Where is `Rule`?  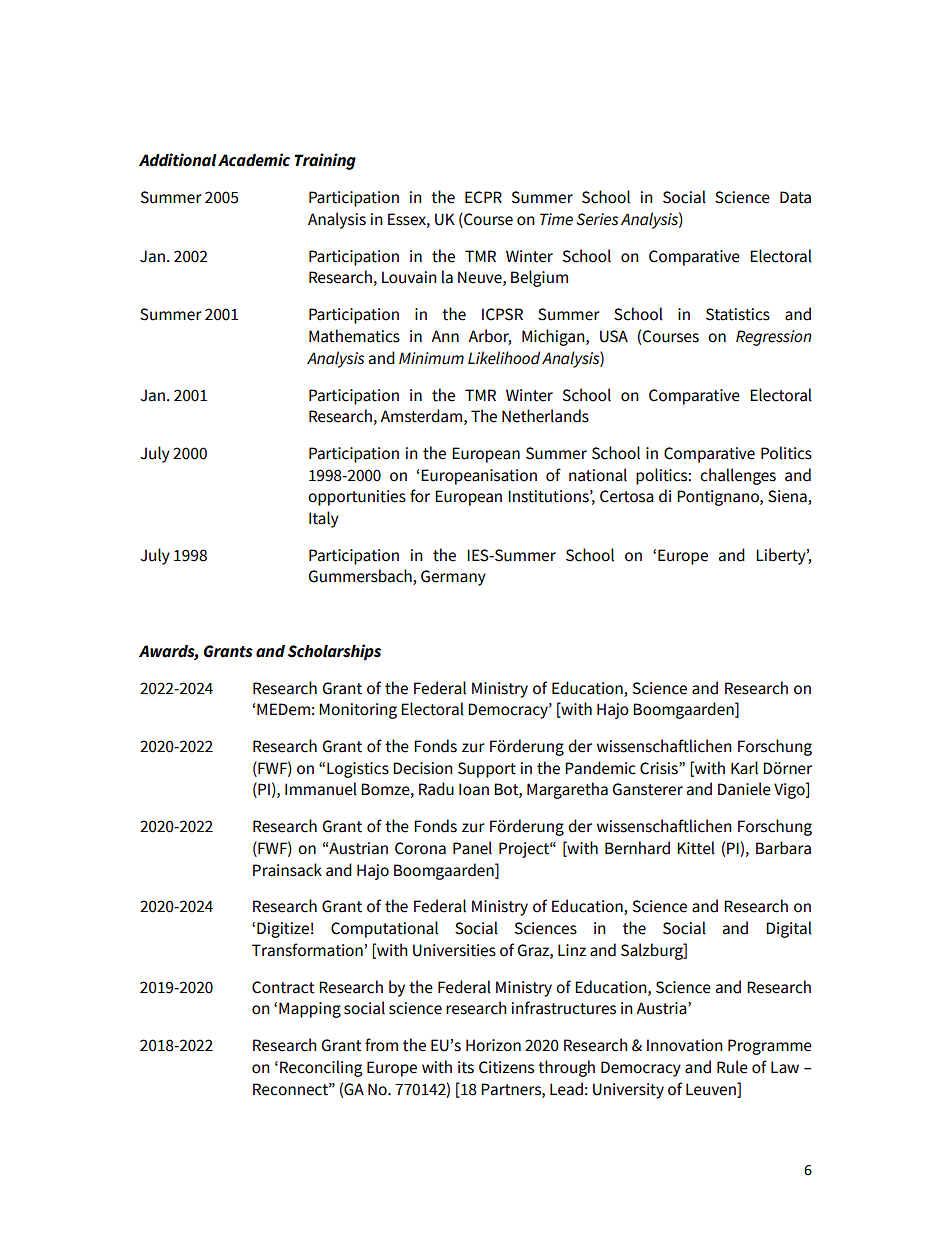
Rule is located at coordinates (732, 1067).
